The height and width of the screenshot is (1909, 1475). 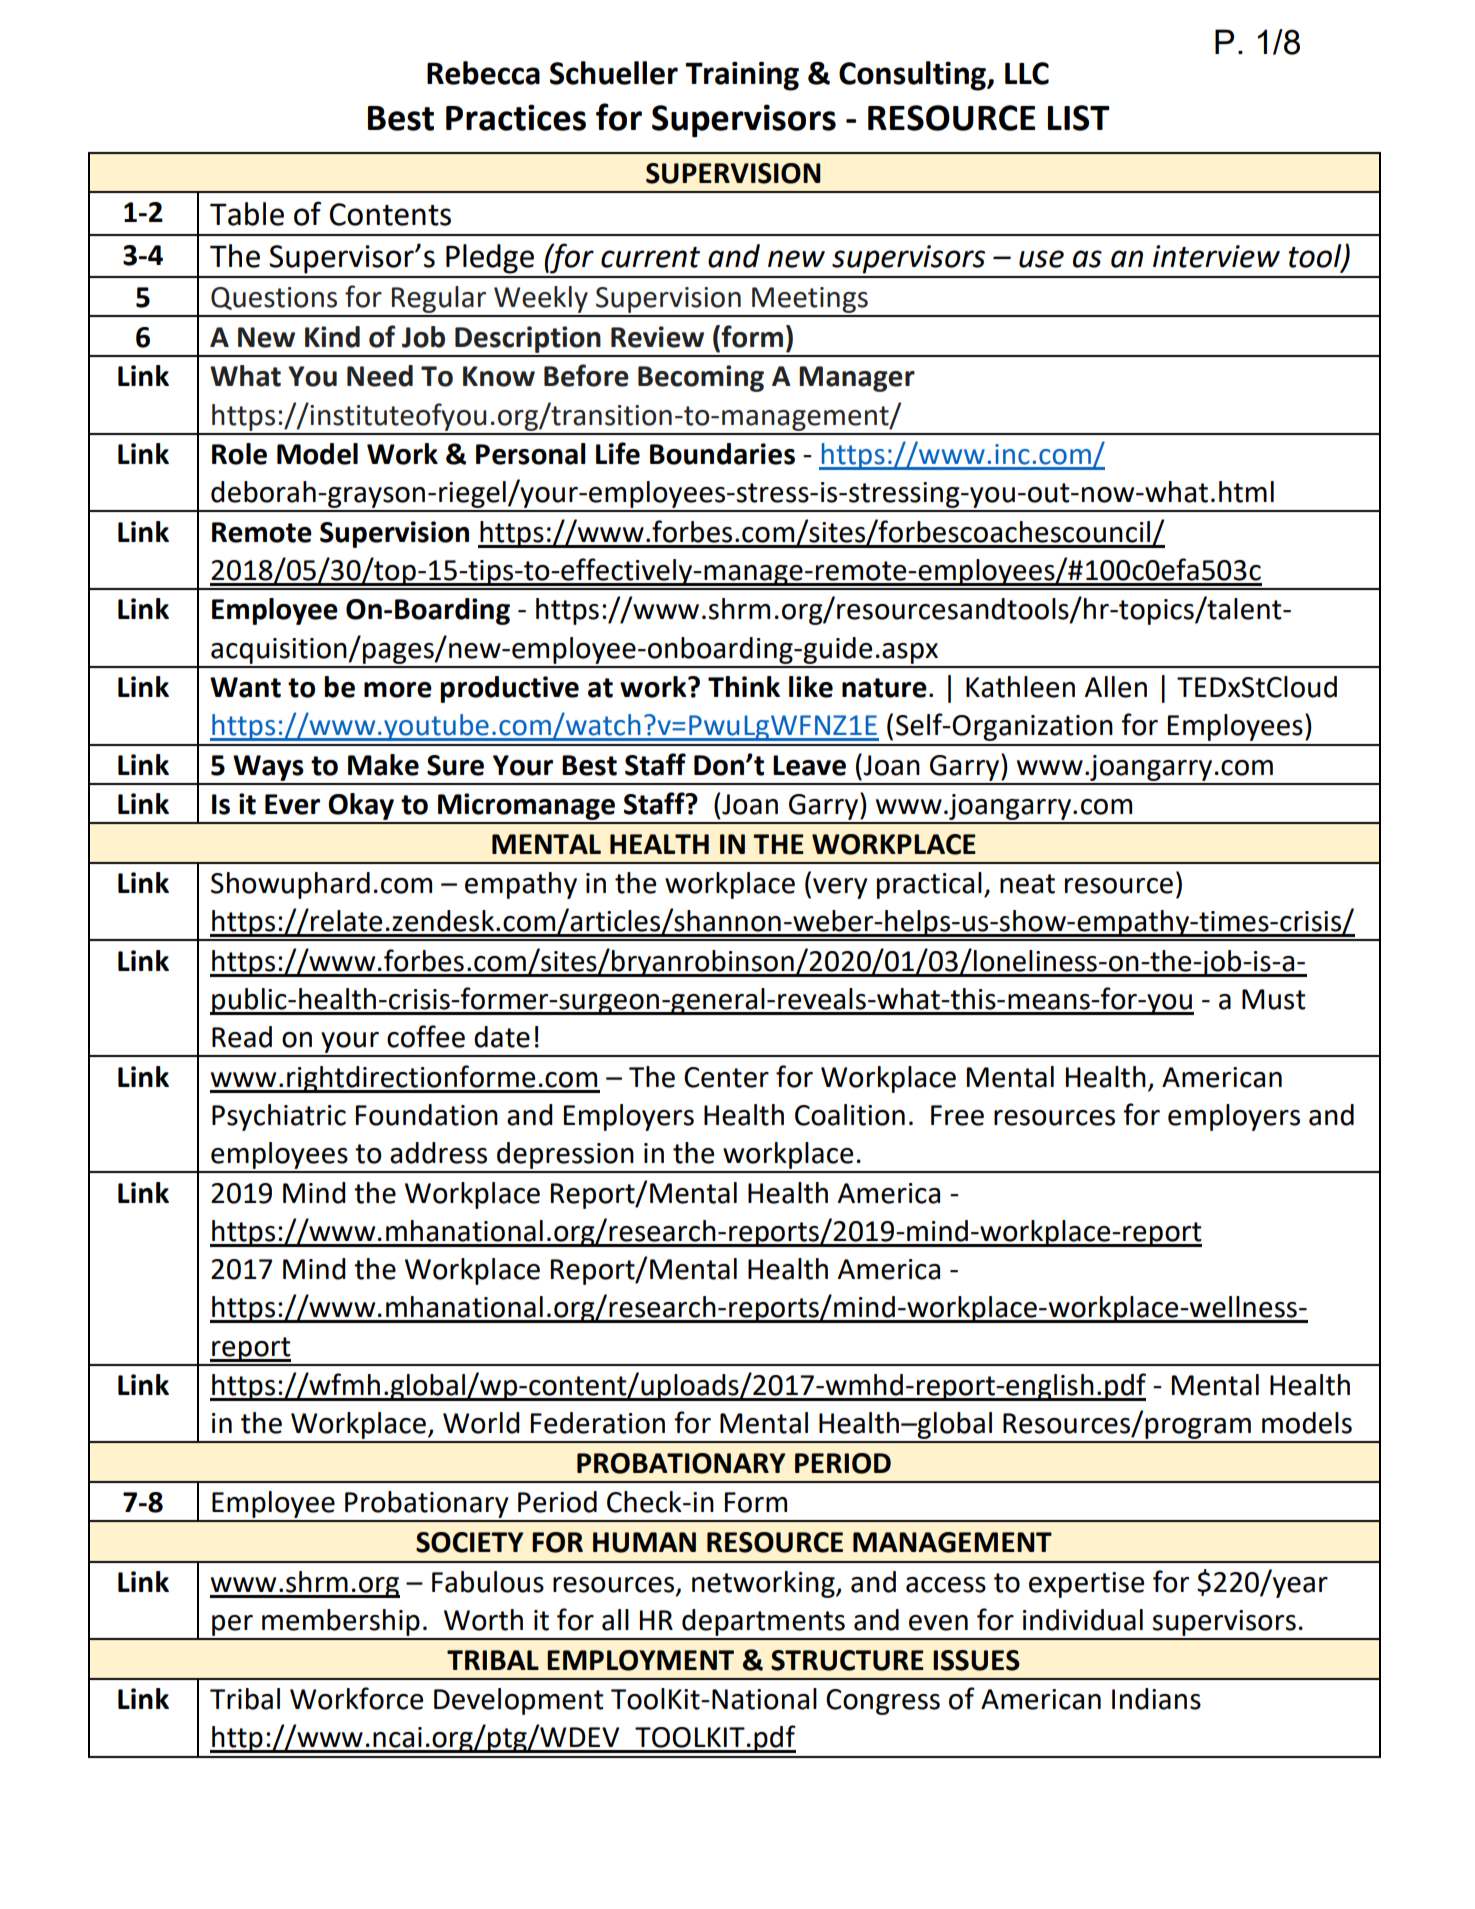 I want to click on Ever, so click(x=292, y=804).
